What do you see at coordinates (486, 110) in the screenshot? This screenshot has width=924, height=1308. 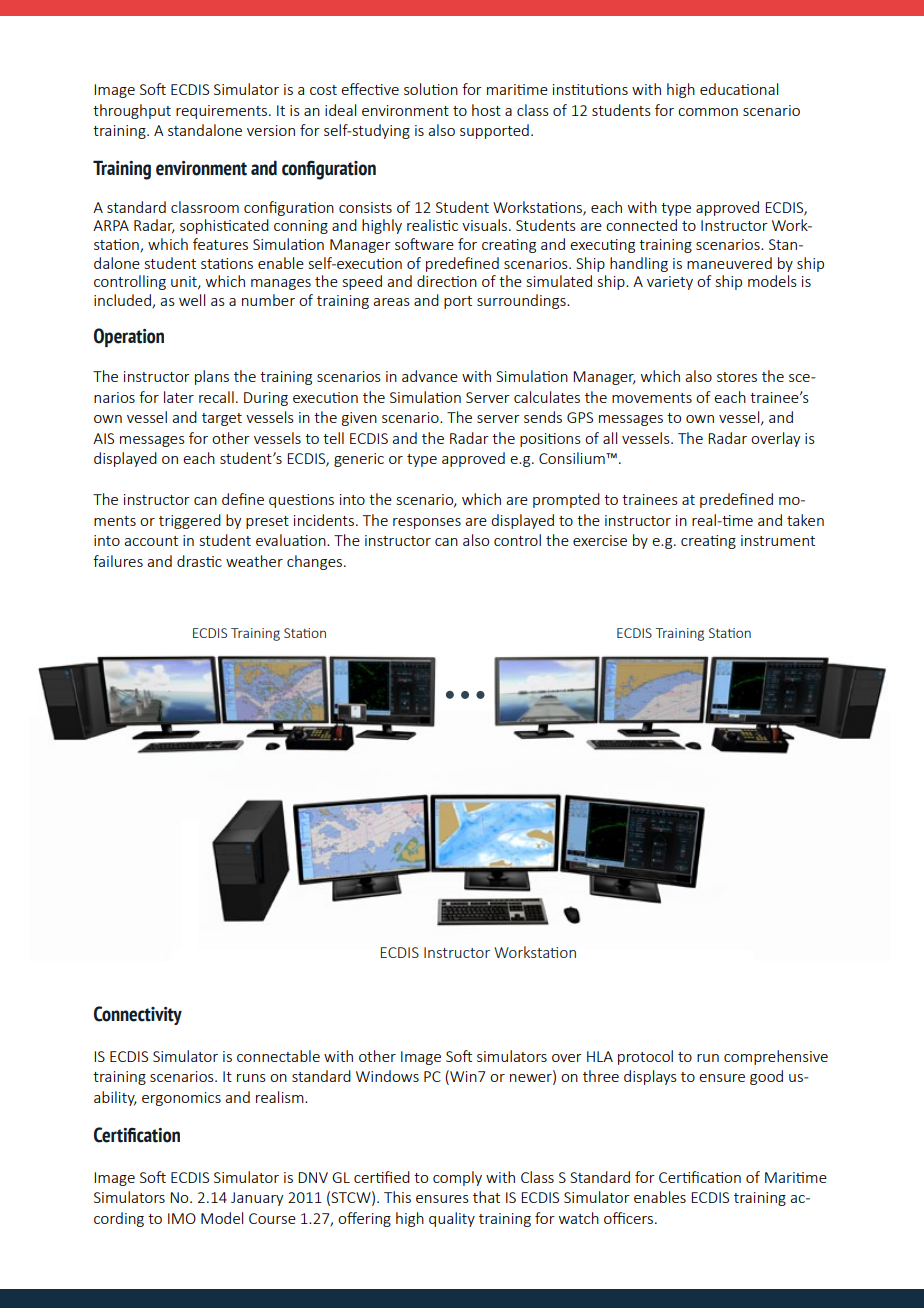 I see `host` at bounding box center [486, 110].
